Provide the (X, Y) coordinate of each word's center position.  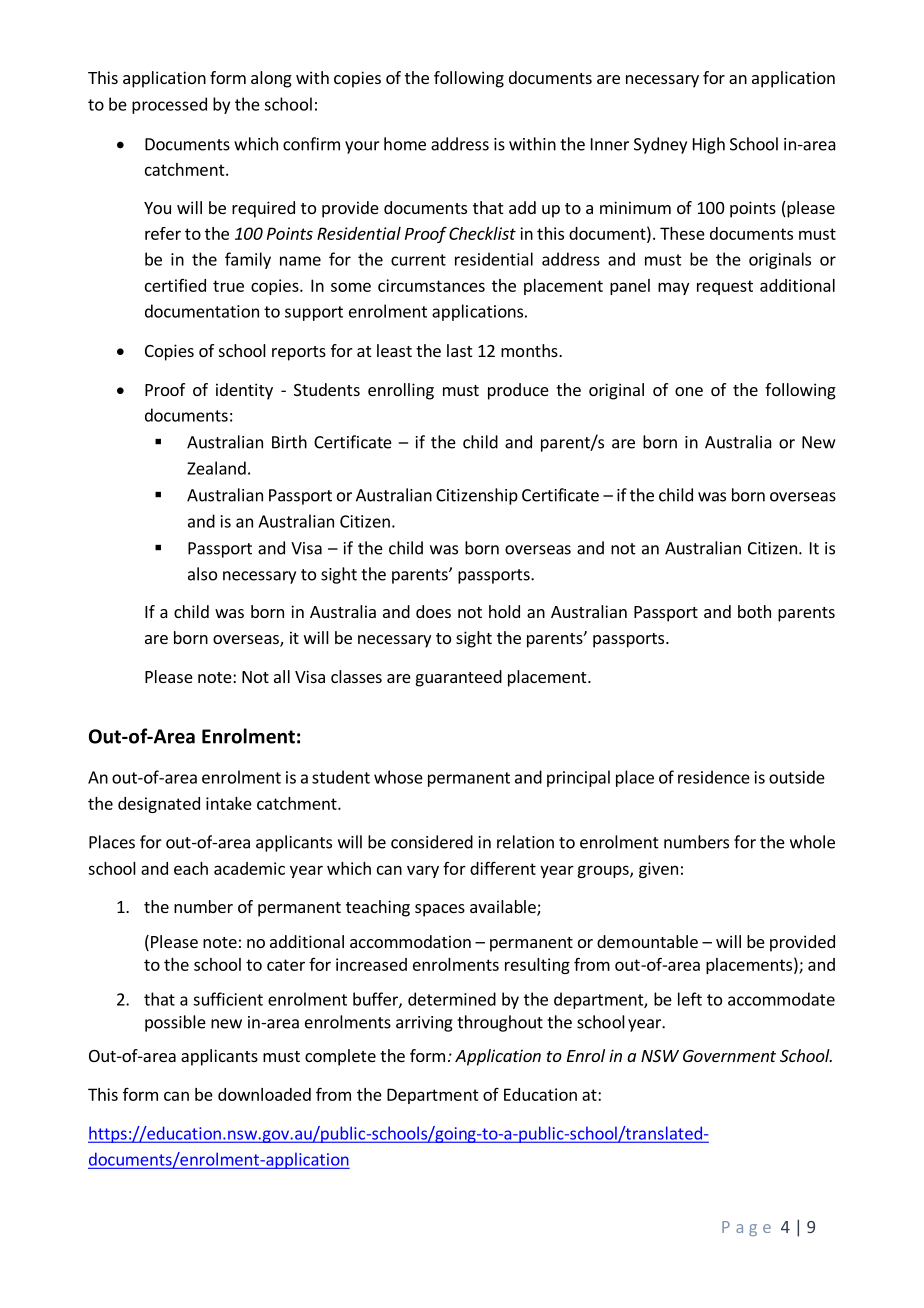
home (405, 144)
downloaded (264, 1094)
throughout (500, 1023)
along (271, 79)
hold (504, 611)
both (754, 611)
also (202, 574)
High (709, 145)
